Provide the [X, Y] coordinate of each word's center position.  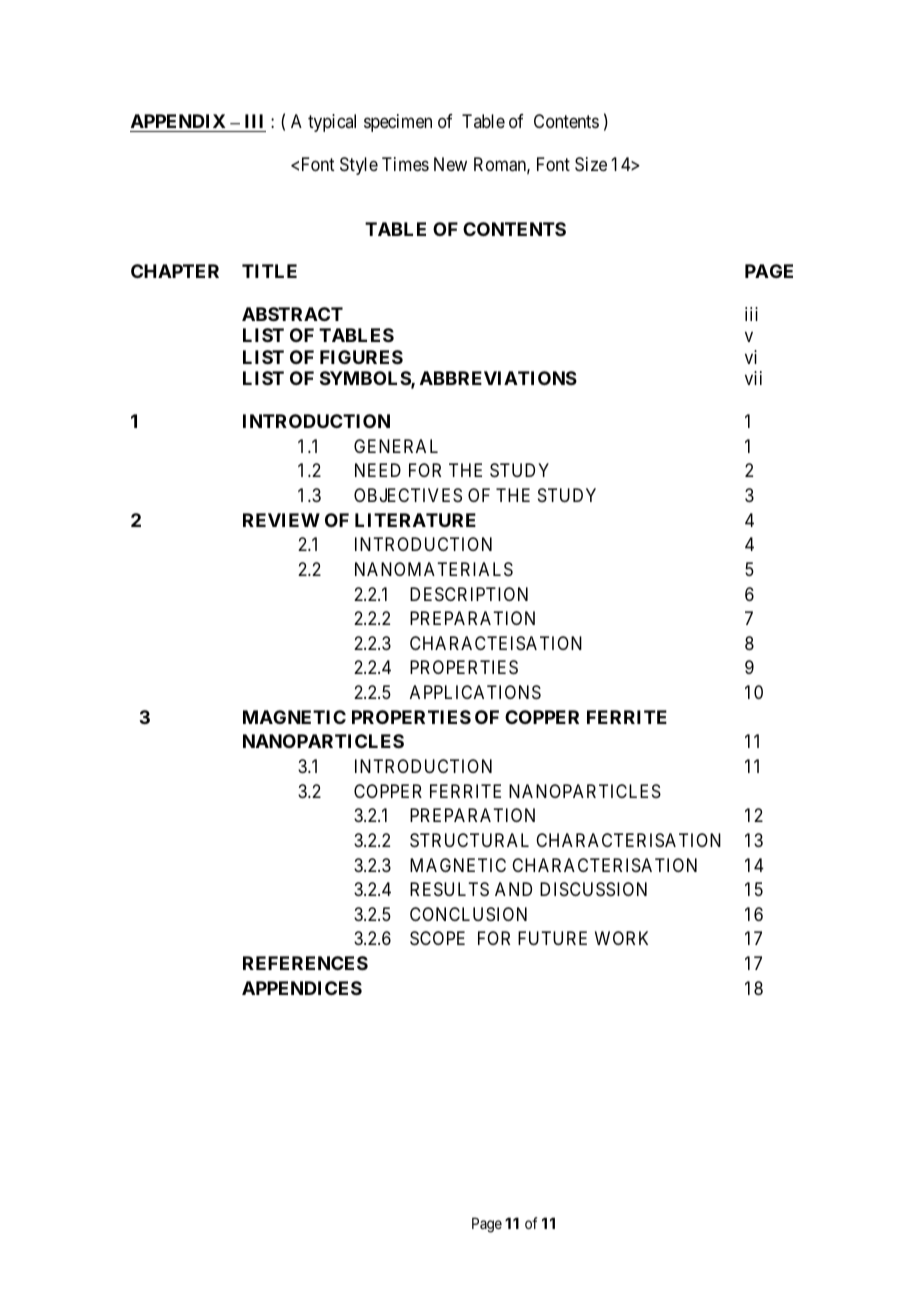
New [450, 164]
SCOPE [437, 938]
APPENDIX [178, 121]
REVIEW [281, 520]
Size [591, 164]
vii [753, 378]
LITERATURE [415, 520]
